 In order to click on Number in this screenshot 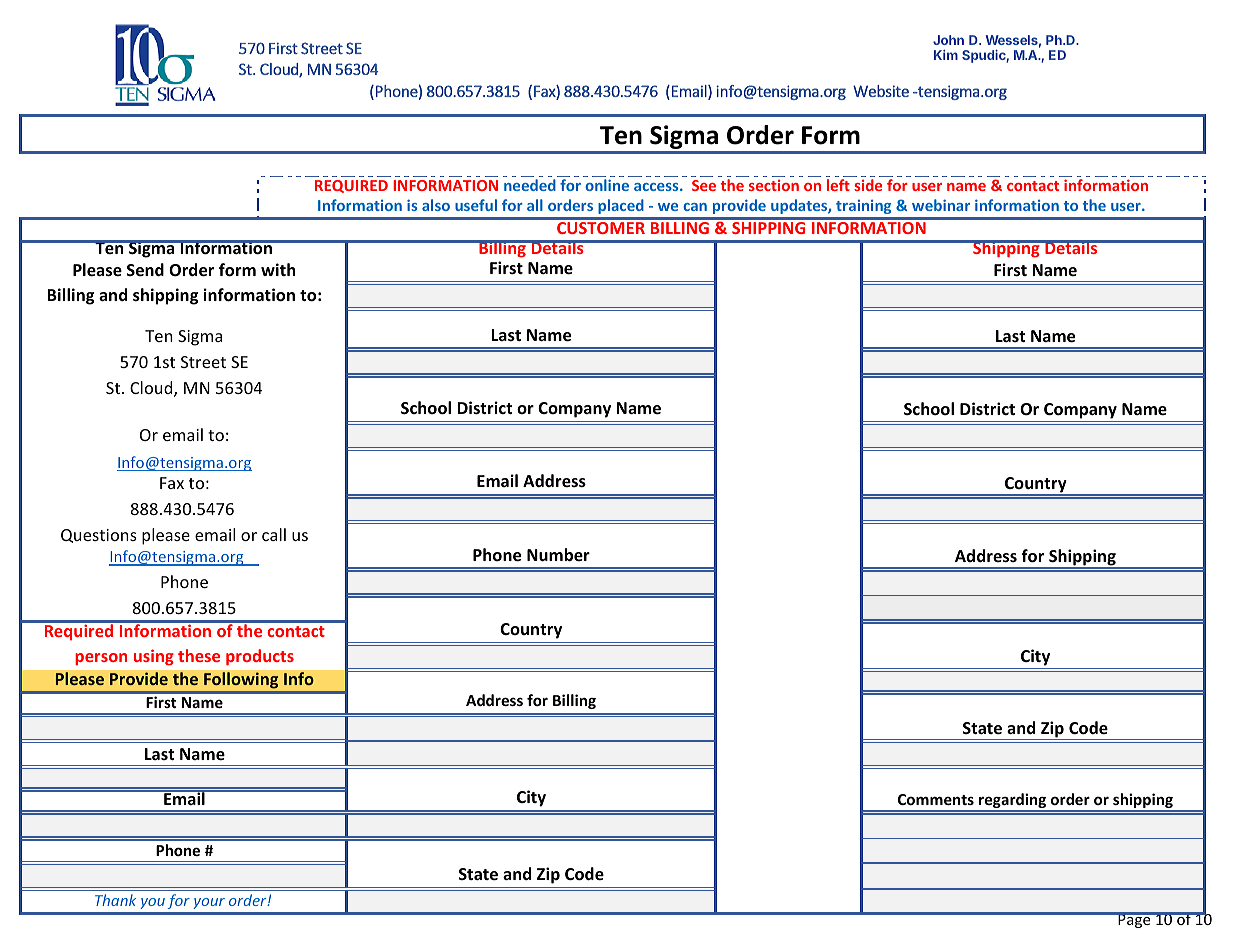, I will do `click(558, 555)`.
